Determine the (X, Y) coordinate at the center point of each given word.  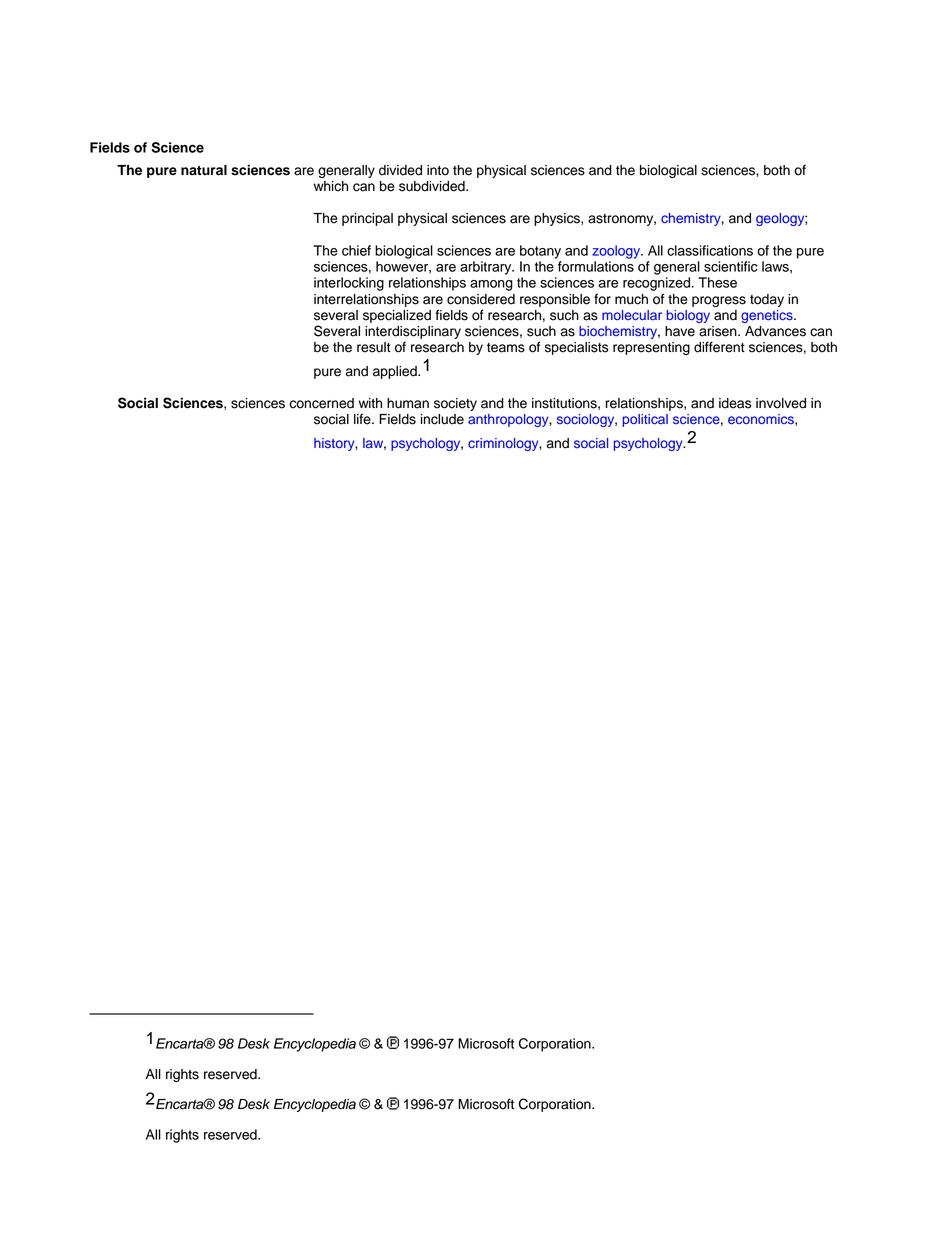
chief (356, 250)
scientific (731, 266)
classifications (710, 250)
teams (506, 348)
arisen (719, 331)
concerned (322, 403)
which (331, 186)
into (438, 170)
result (374, 347)
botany (540, 252)
